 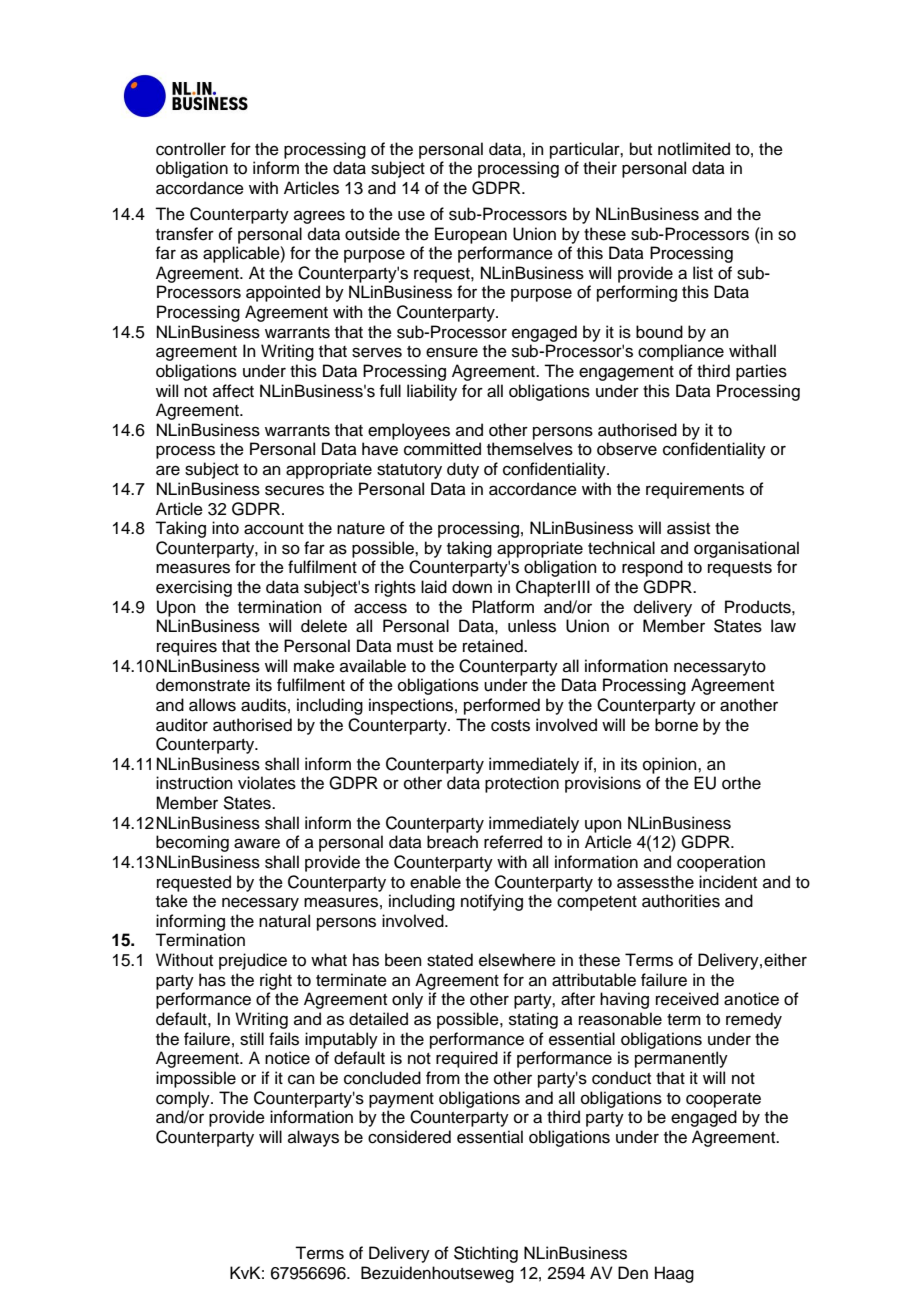 I want to click on controller, so click(x=191, y=149).
